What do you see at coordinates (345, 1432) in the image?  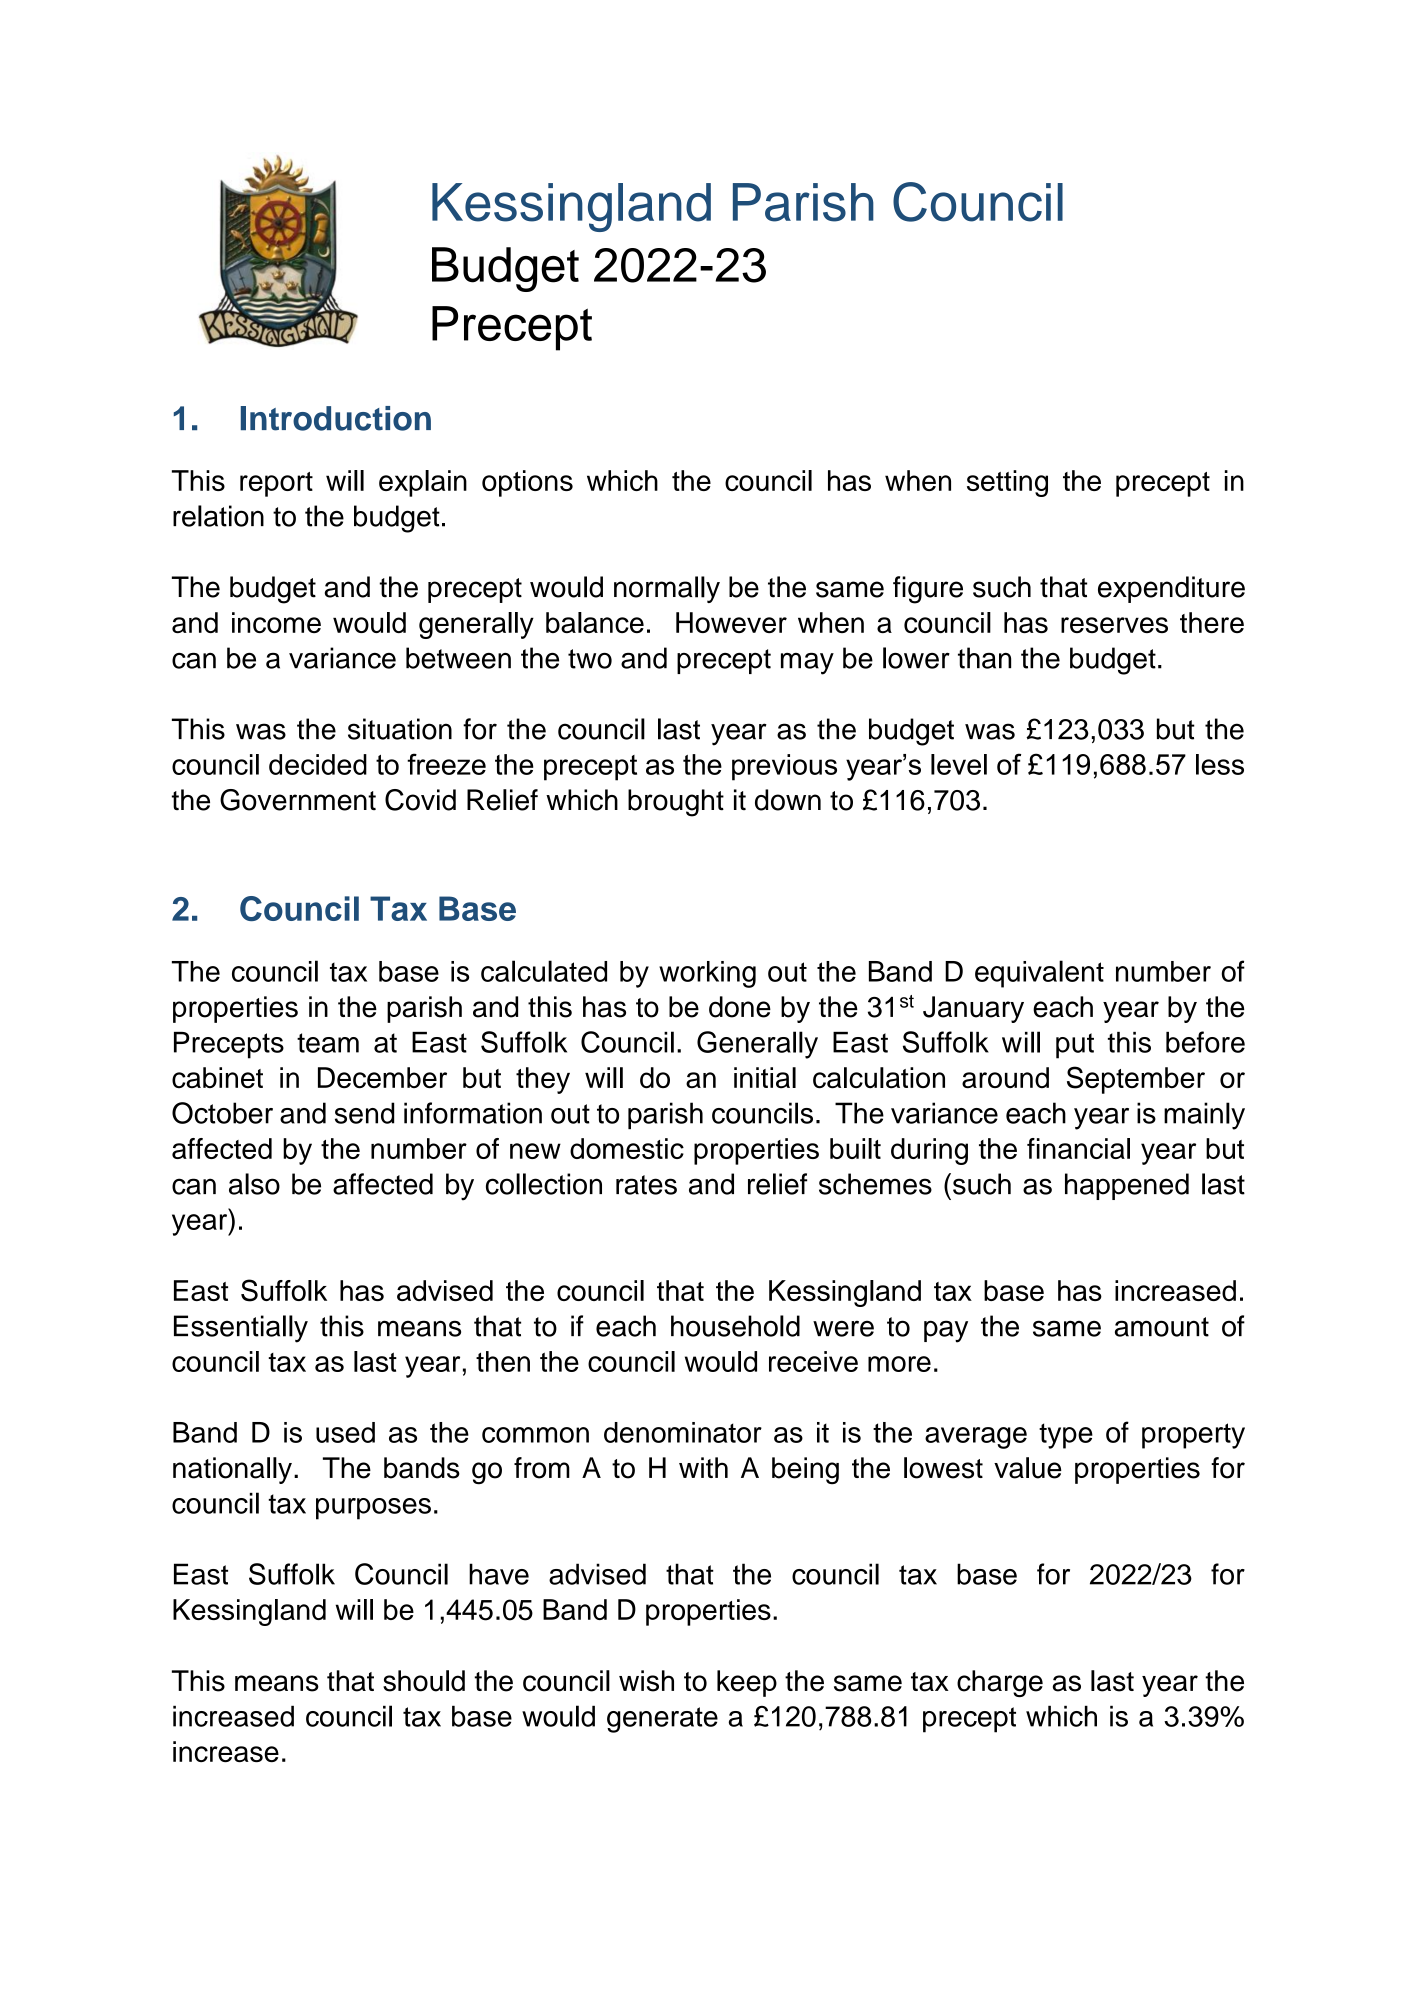 I see `used` at bounding box center [345, 1432].
